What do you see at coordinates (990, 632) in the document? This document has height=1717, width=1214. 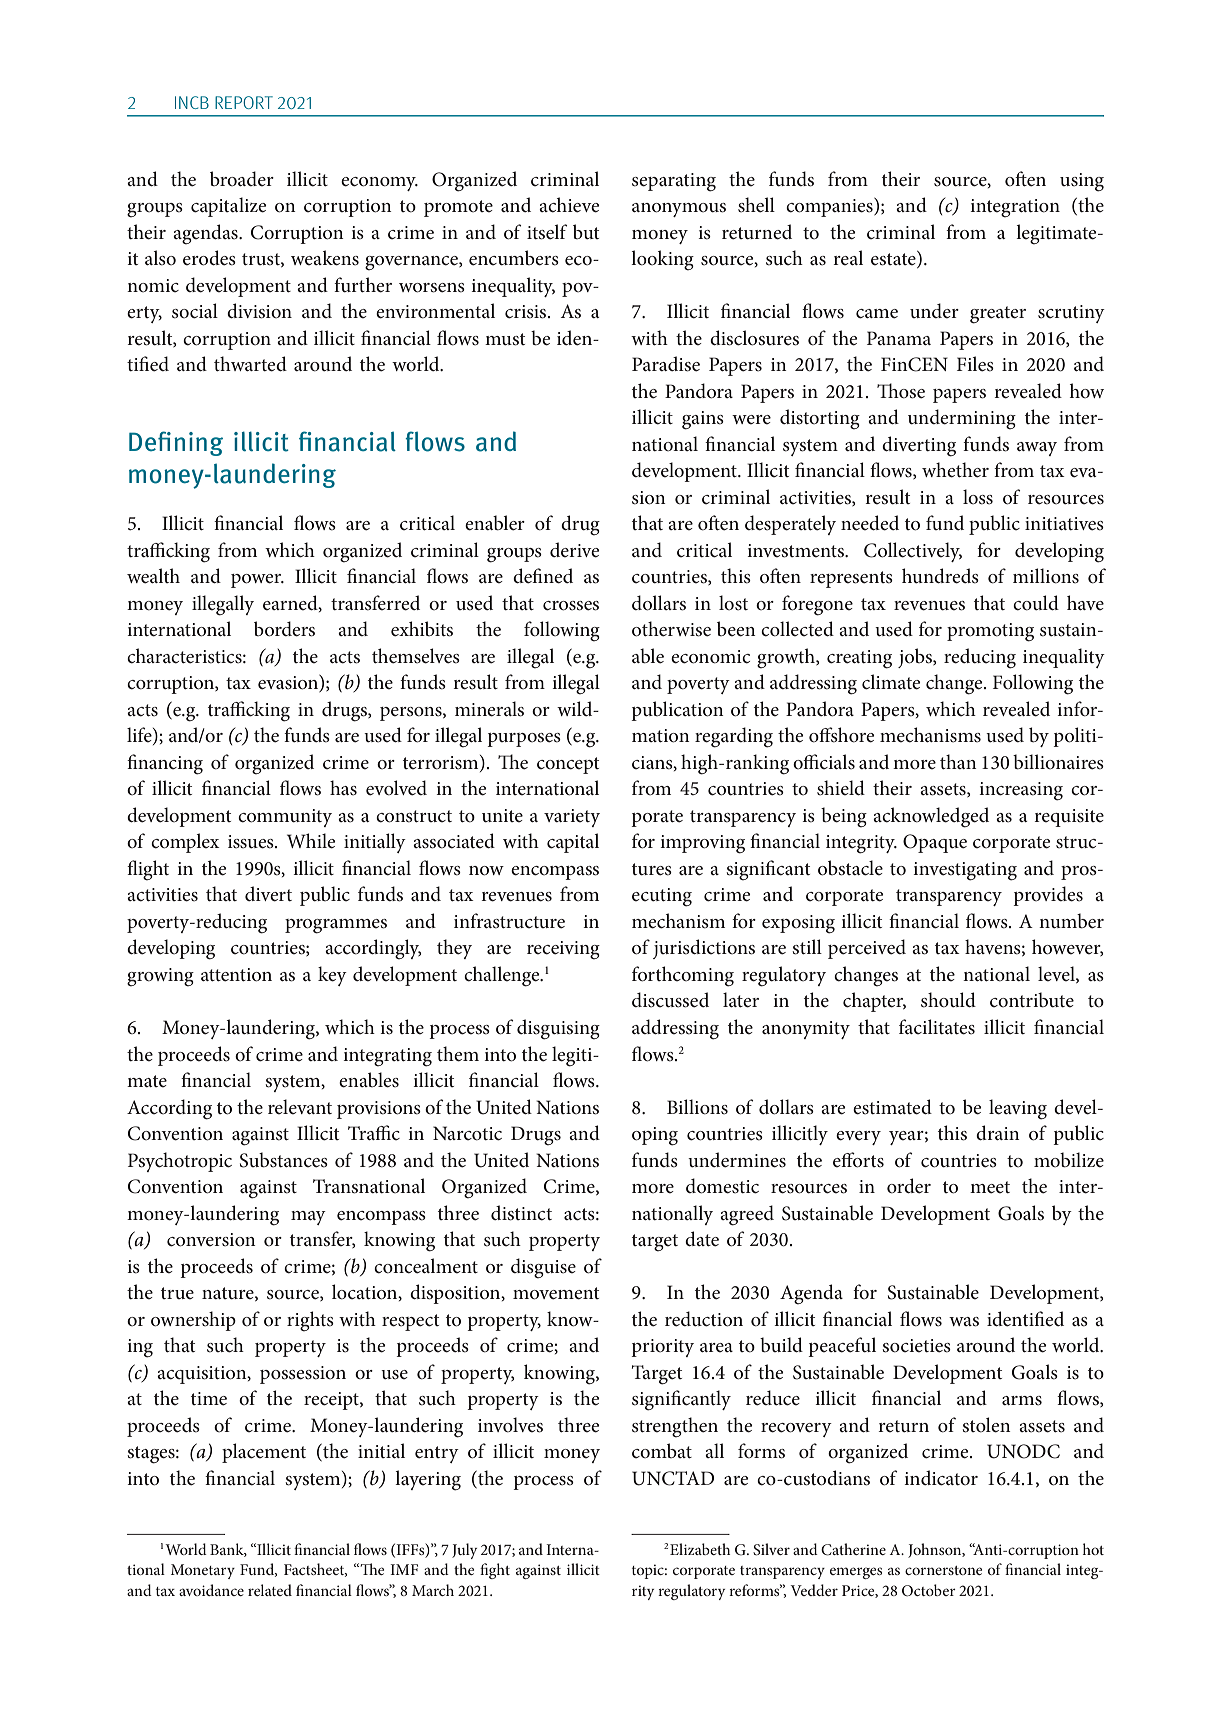 I see `promoting` at bounding box center [990, 632].
